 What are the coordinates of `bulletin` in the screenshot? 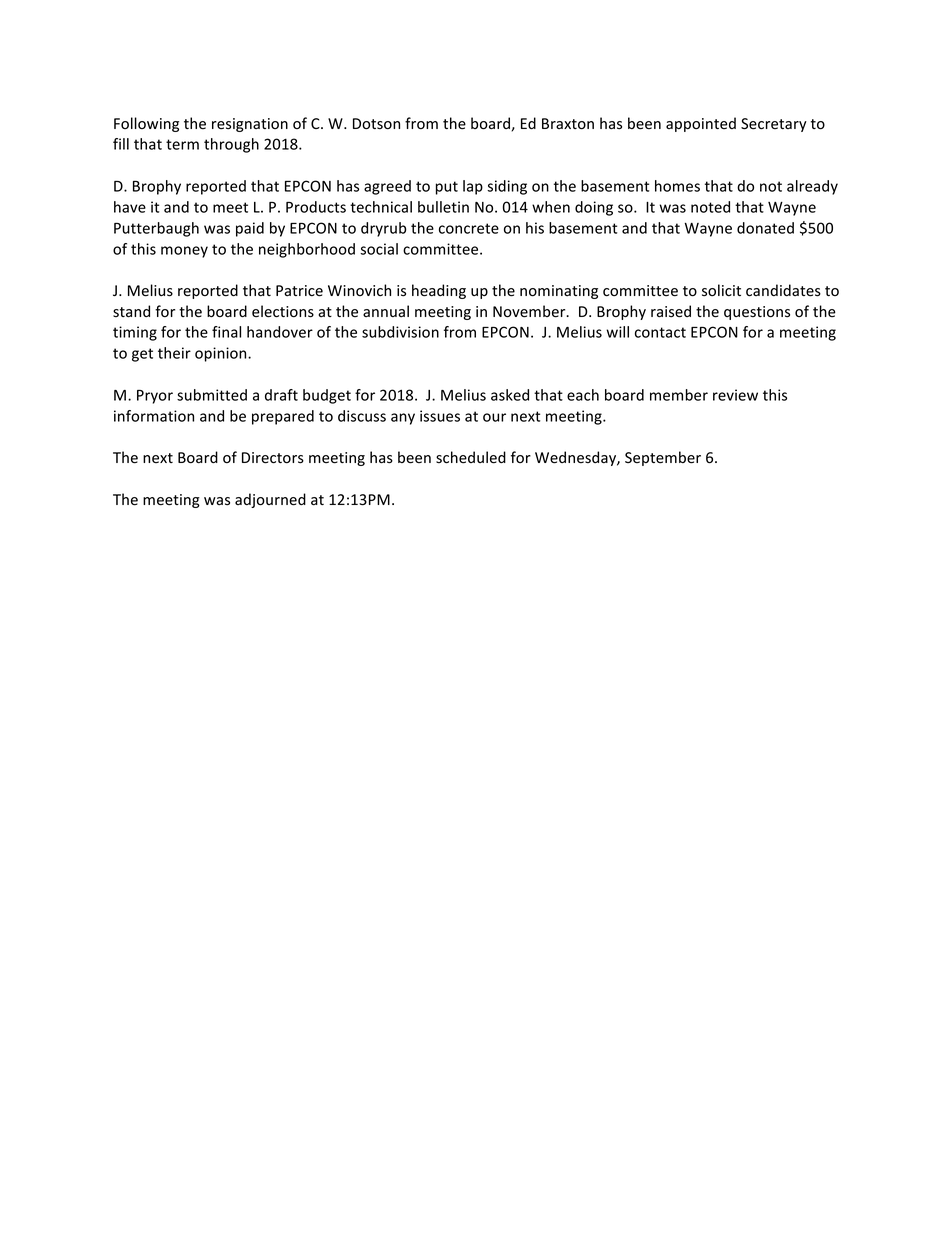 It's located at (443, 207).
